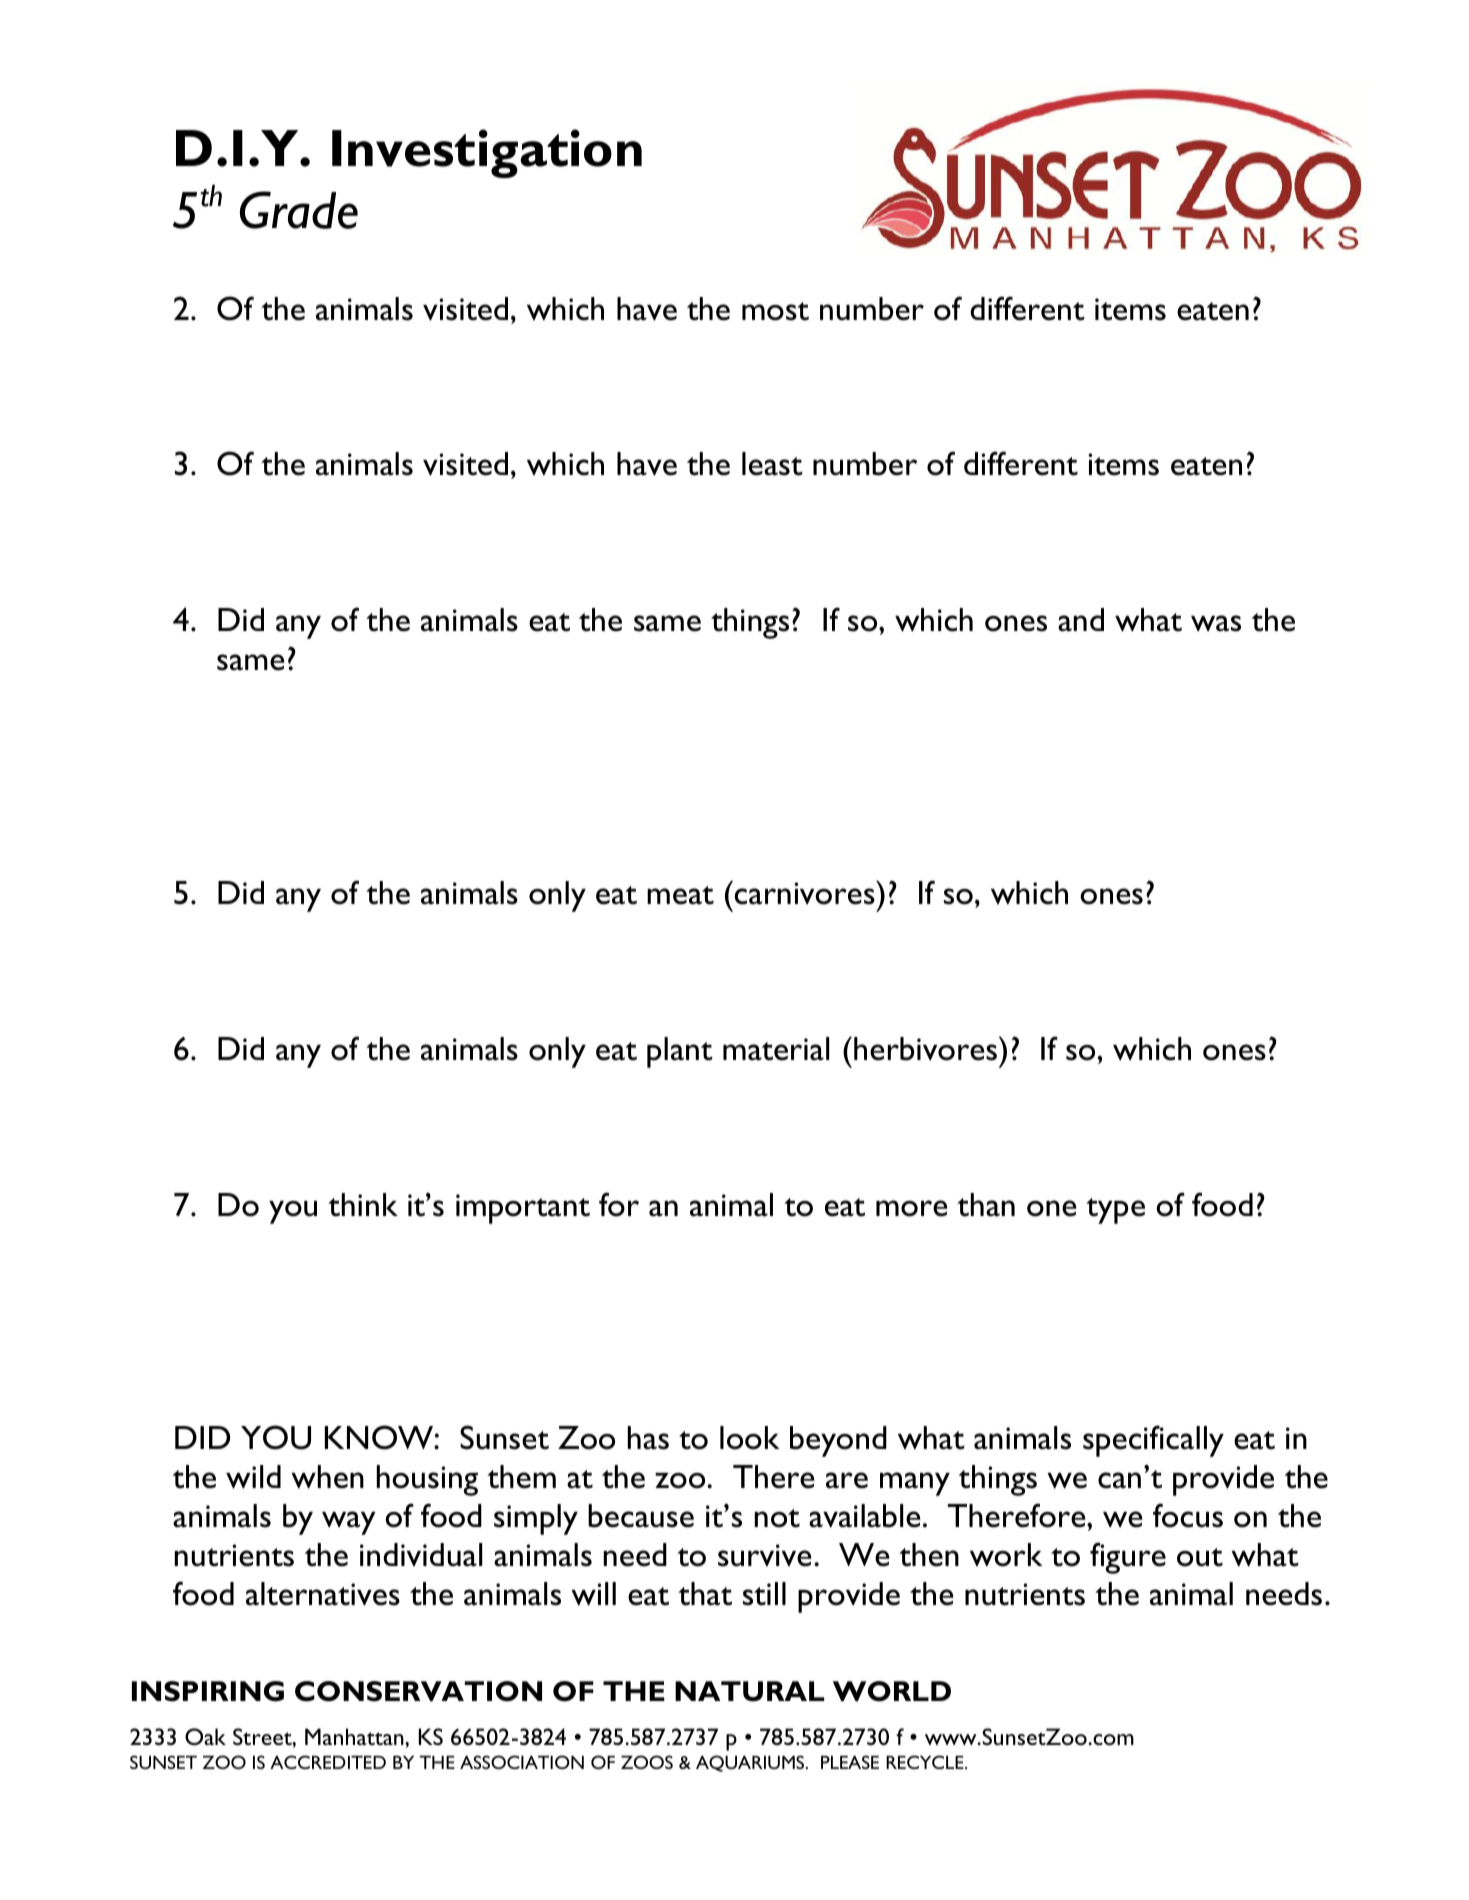 This page has width=1469, height=1900. What do you see at coordinates (680, 895) in the page?
I see `meat` at bounding box center [680, 895].
